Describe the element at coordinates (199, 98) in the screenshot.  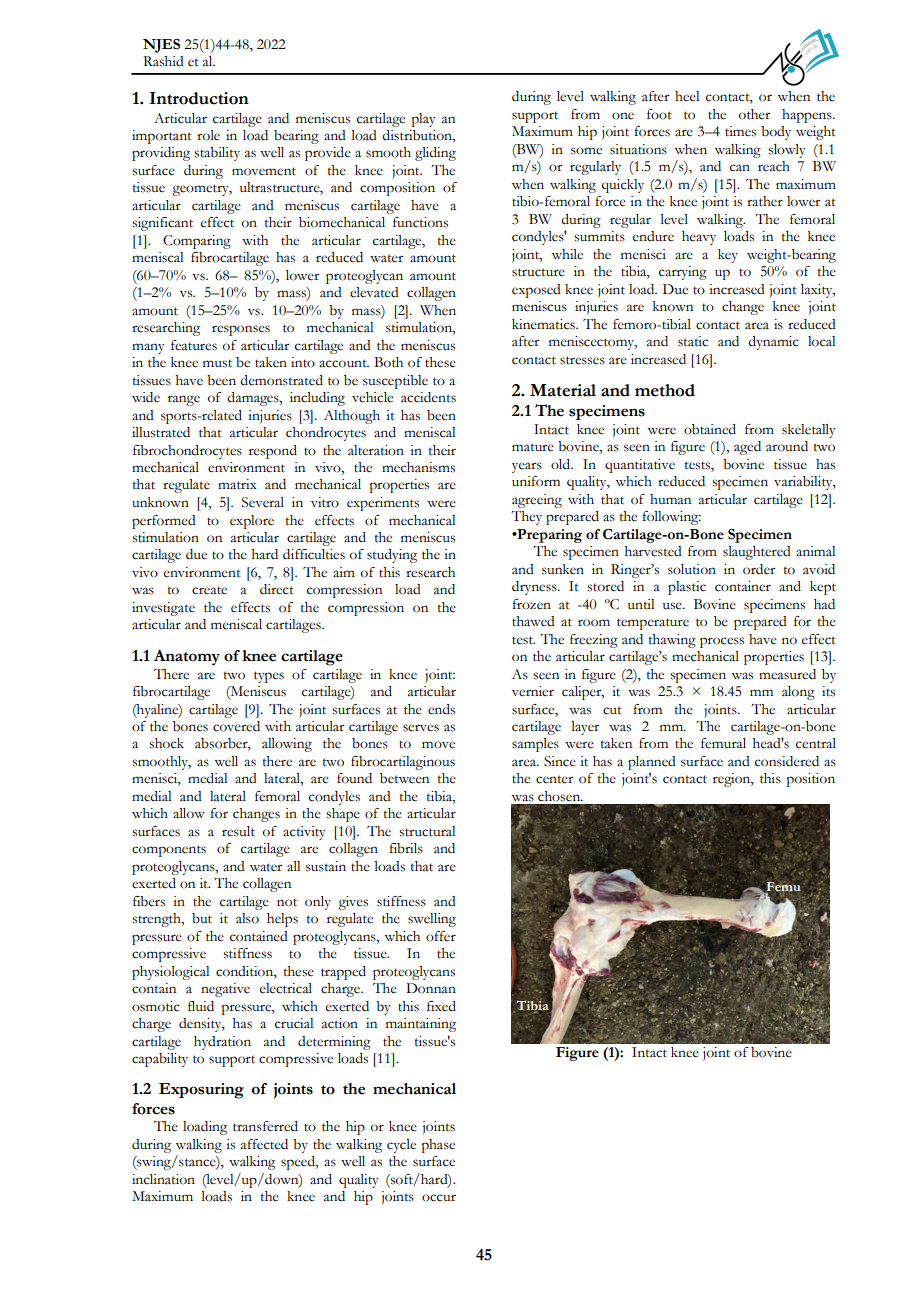
I see `Introduction` at that location.
